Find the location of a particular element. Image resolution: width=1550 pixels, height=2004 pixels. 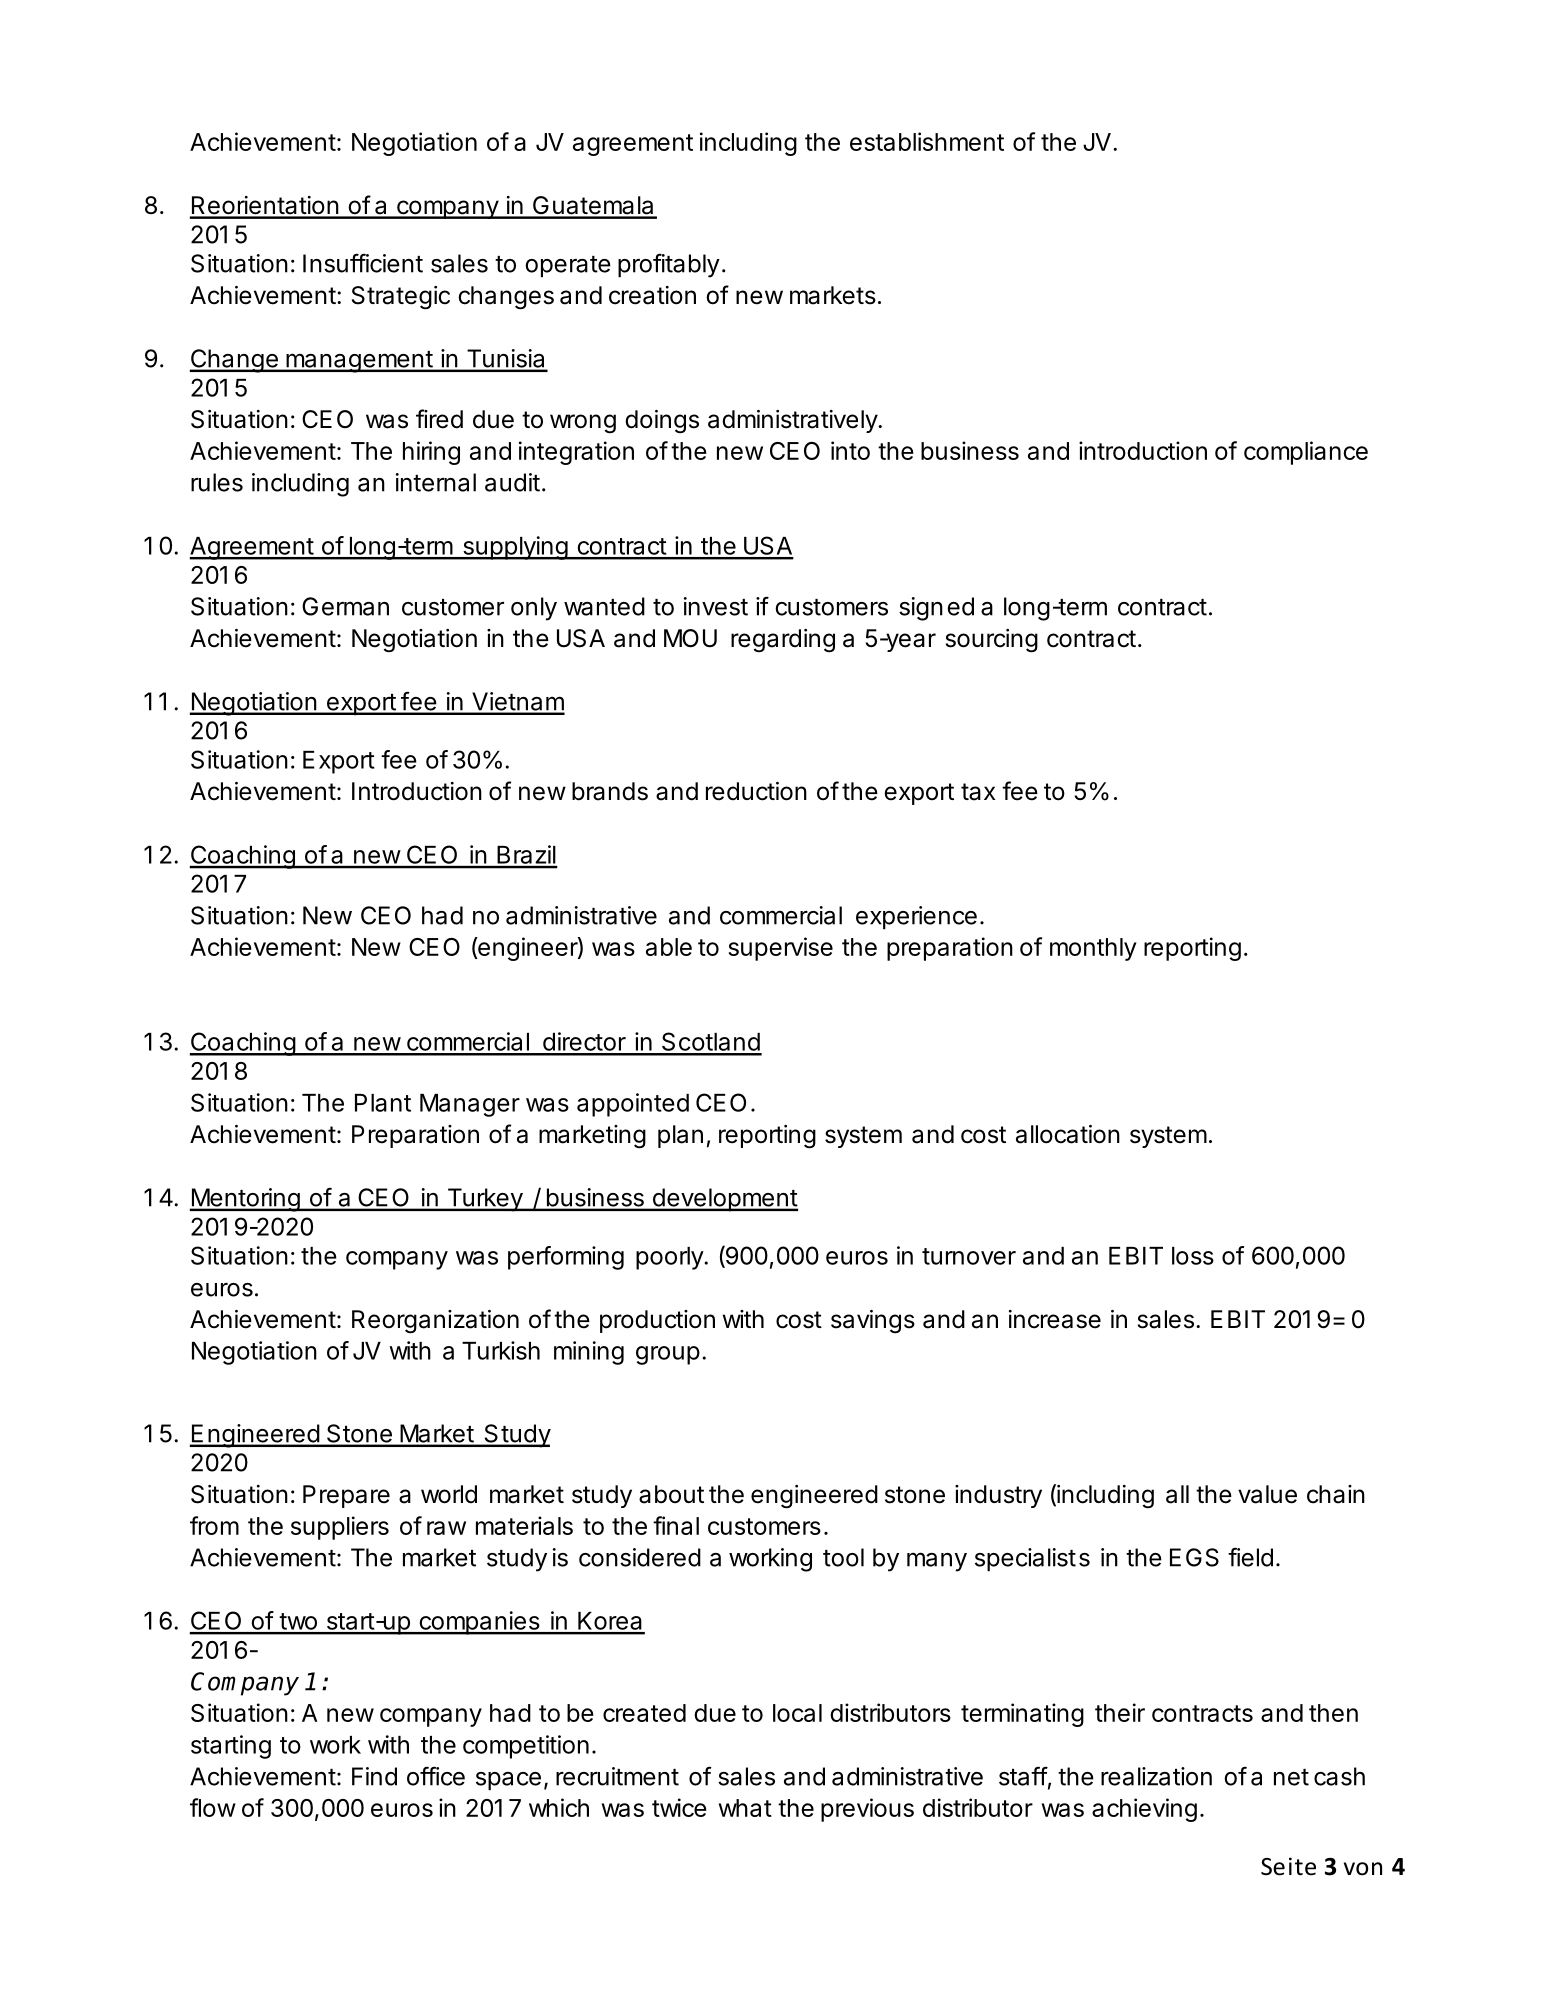

Manager is located at coordinates (470, 1105).
